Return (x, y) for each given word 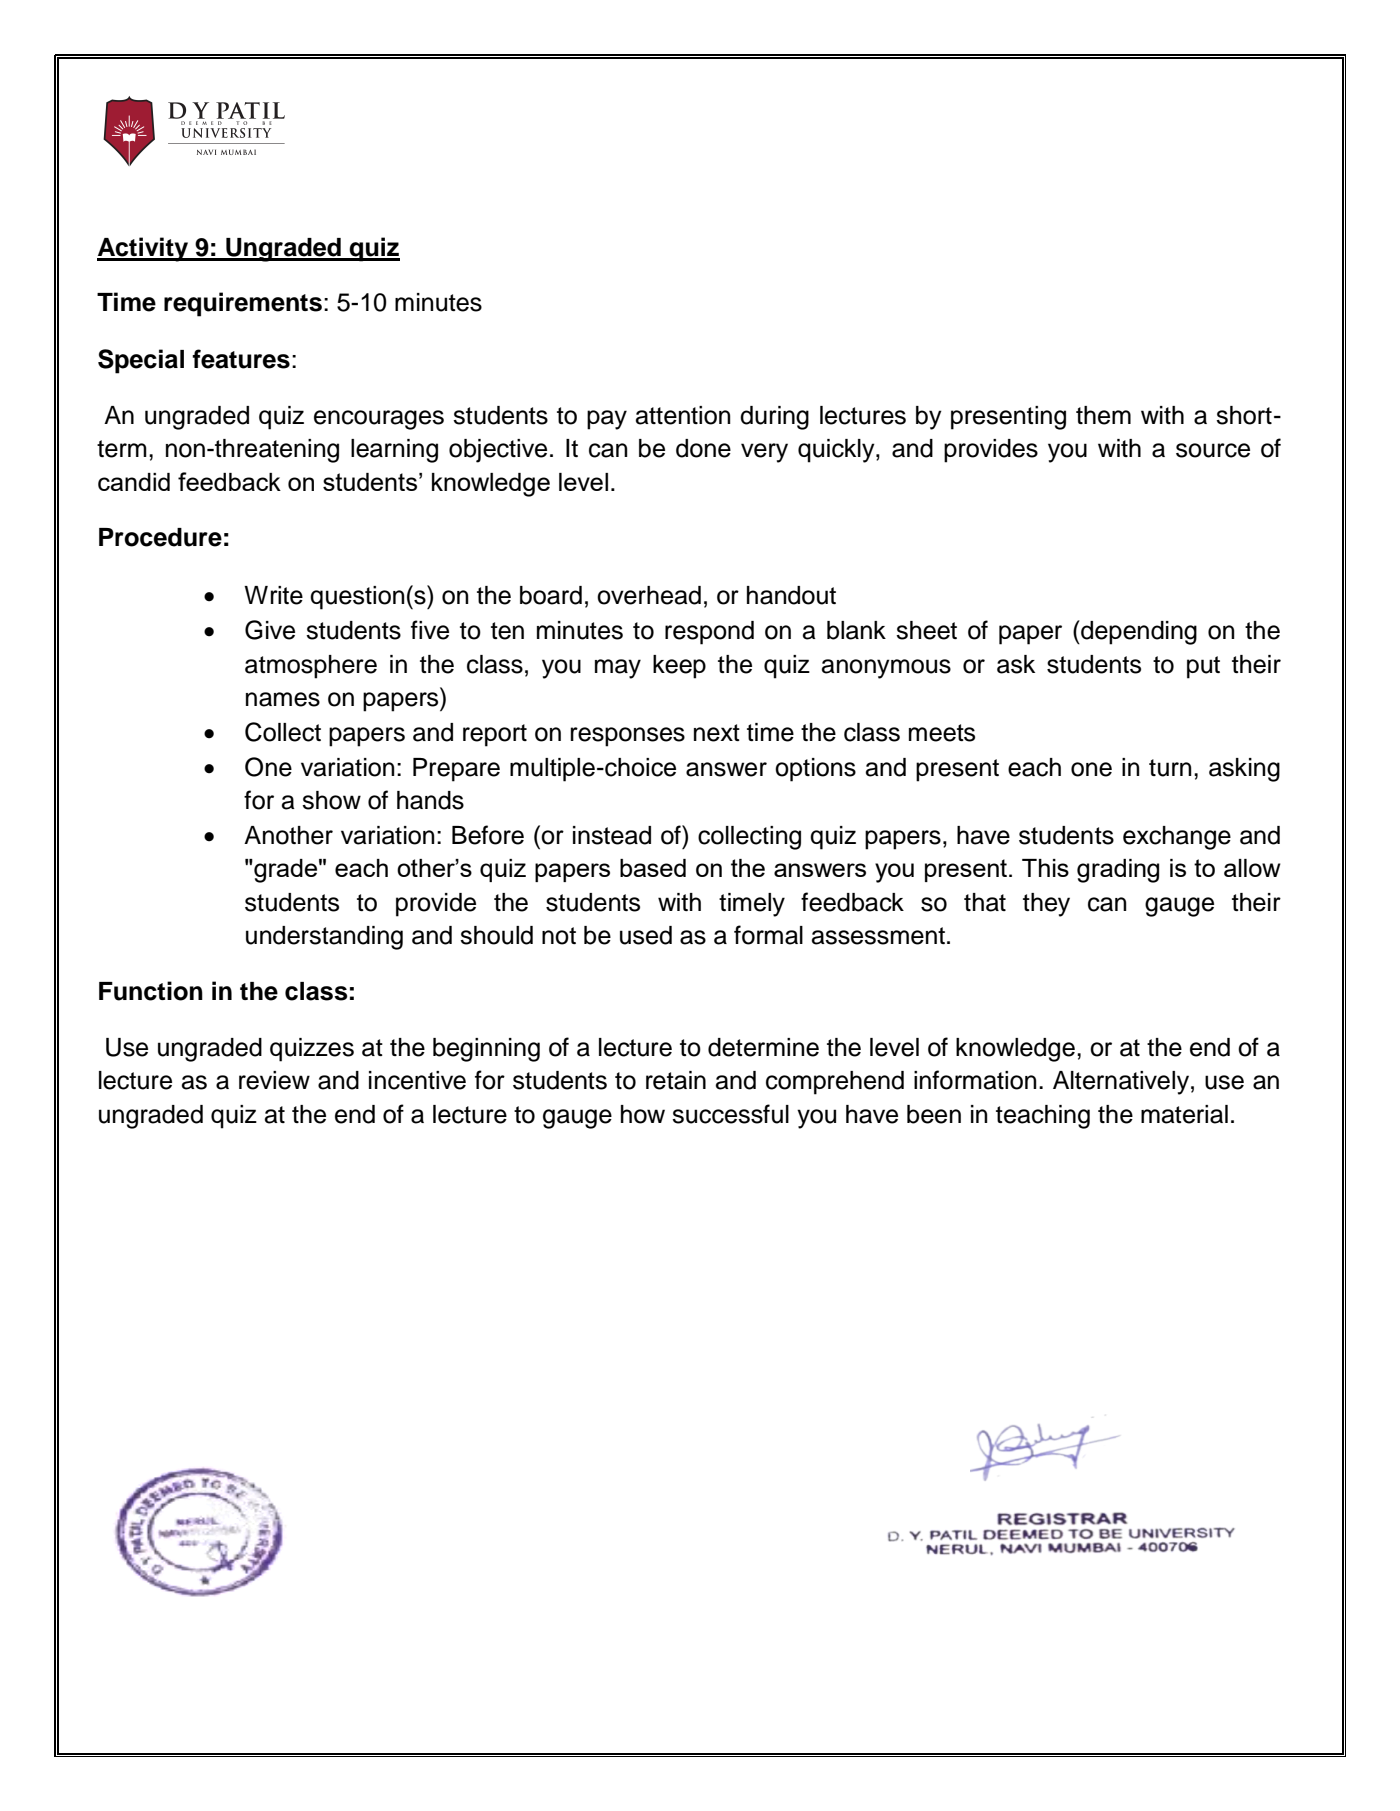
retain (676, 1080)
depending (1138, 632)
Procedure (160, 537)
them (1103, 415)
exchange (1177, 838)
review (274, 1080)
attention (683, 415)
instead (612, 835)
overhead (649, 595)
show (331, 800)
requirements (243, 304)
